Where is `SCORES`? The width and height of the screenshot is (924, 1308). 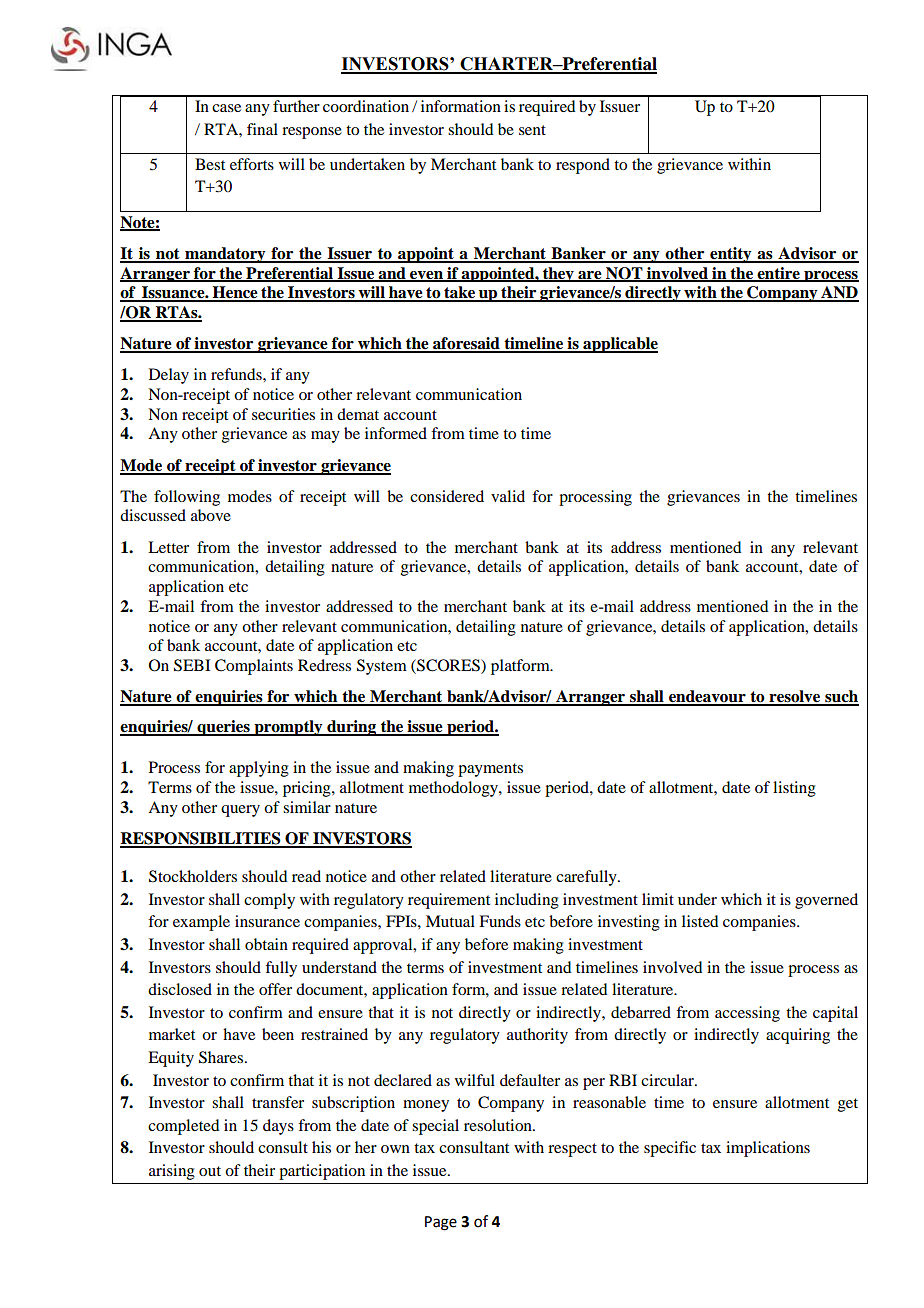 SCORES is located at coordinates (448, 665).
